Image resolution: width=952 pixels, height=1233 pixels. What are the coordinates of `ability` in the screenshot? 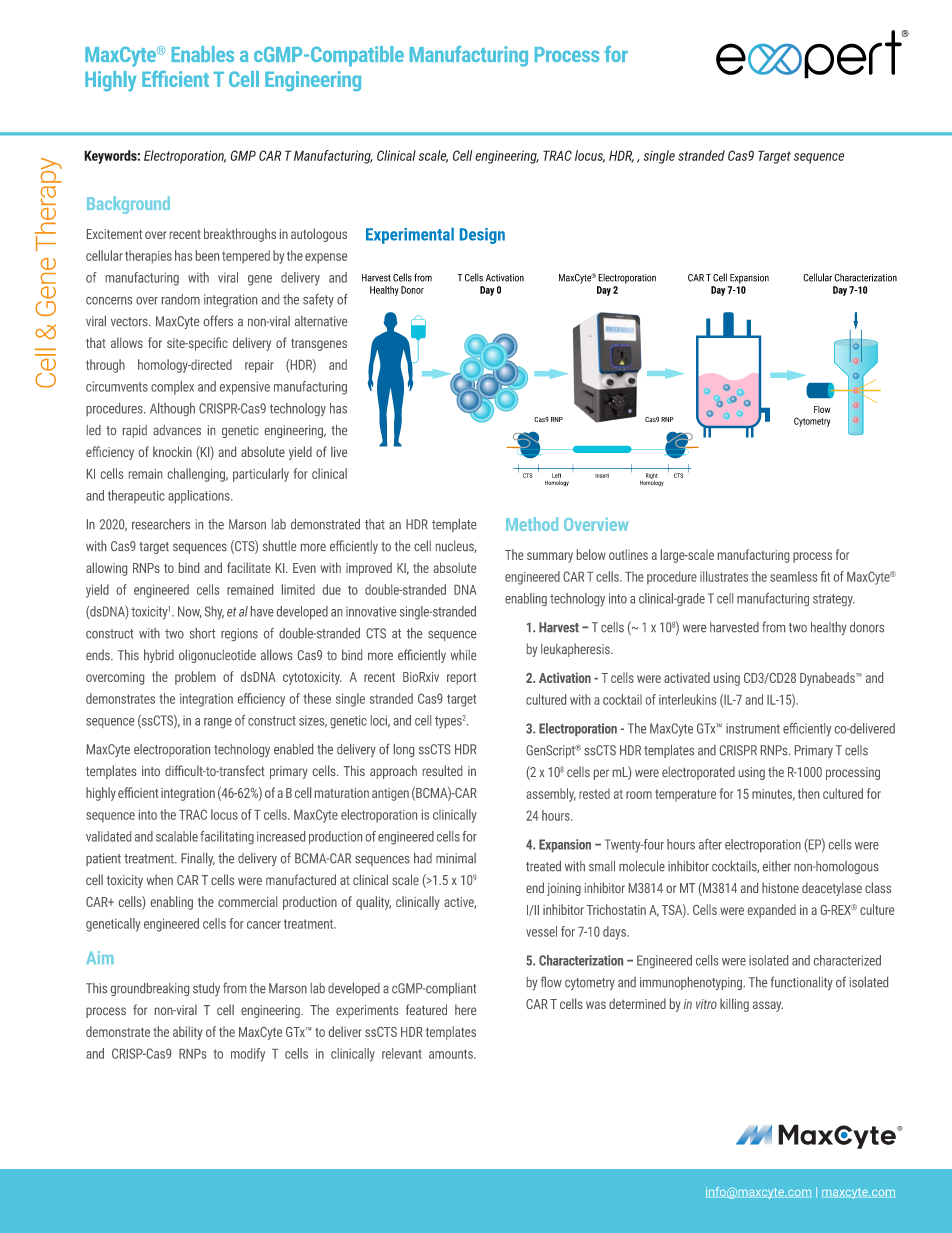 It's located at (187, 1033).
